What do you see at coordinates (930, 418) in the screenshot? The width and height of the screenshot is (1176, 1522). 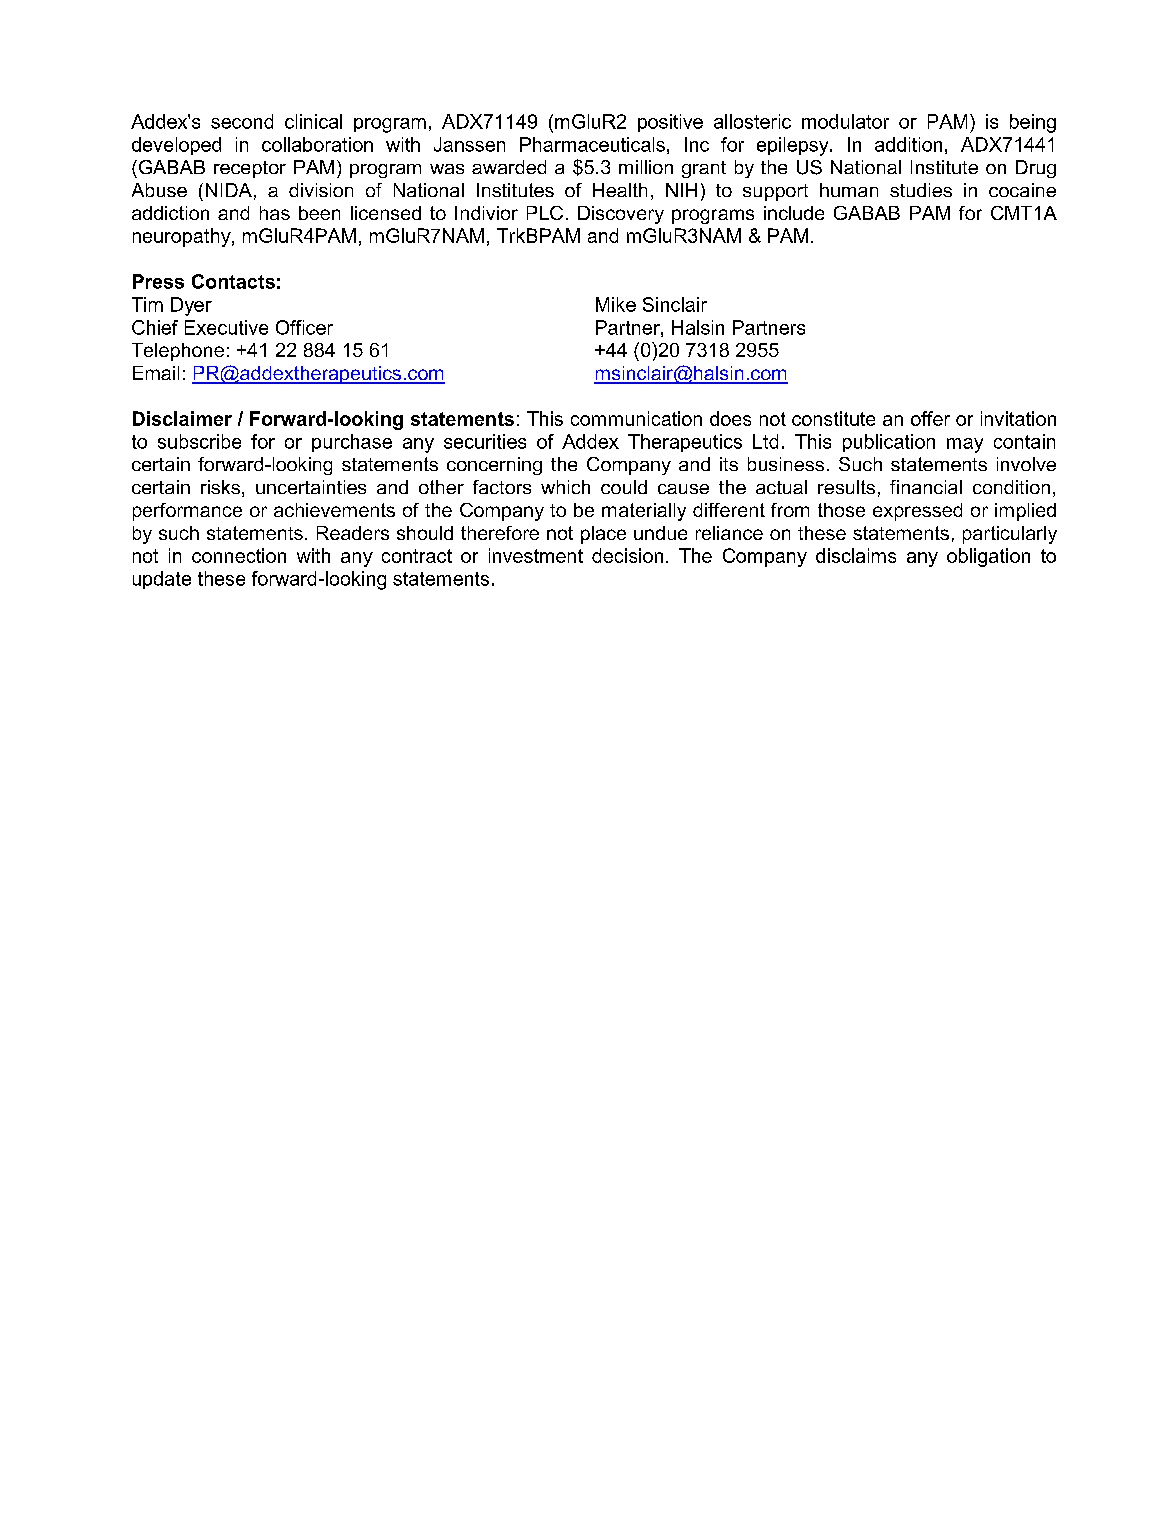 I see `offer` at bounding box center [930, 418].
